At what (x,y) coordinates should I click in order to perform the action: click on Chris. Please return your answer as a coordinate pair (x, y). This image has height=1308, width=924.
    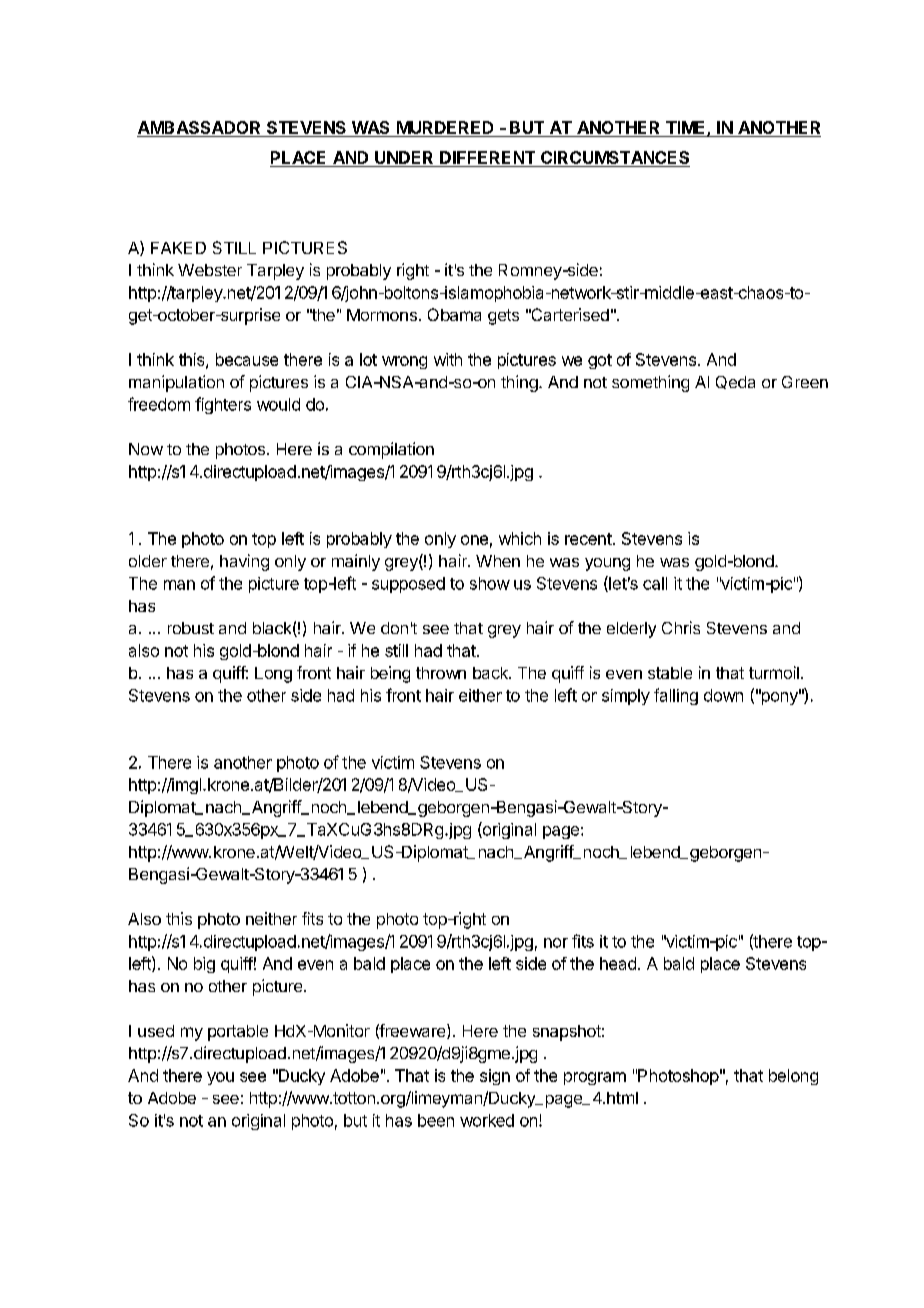
    Looking at the image, I should click on (681, 627).
